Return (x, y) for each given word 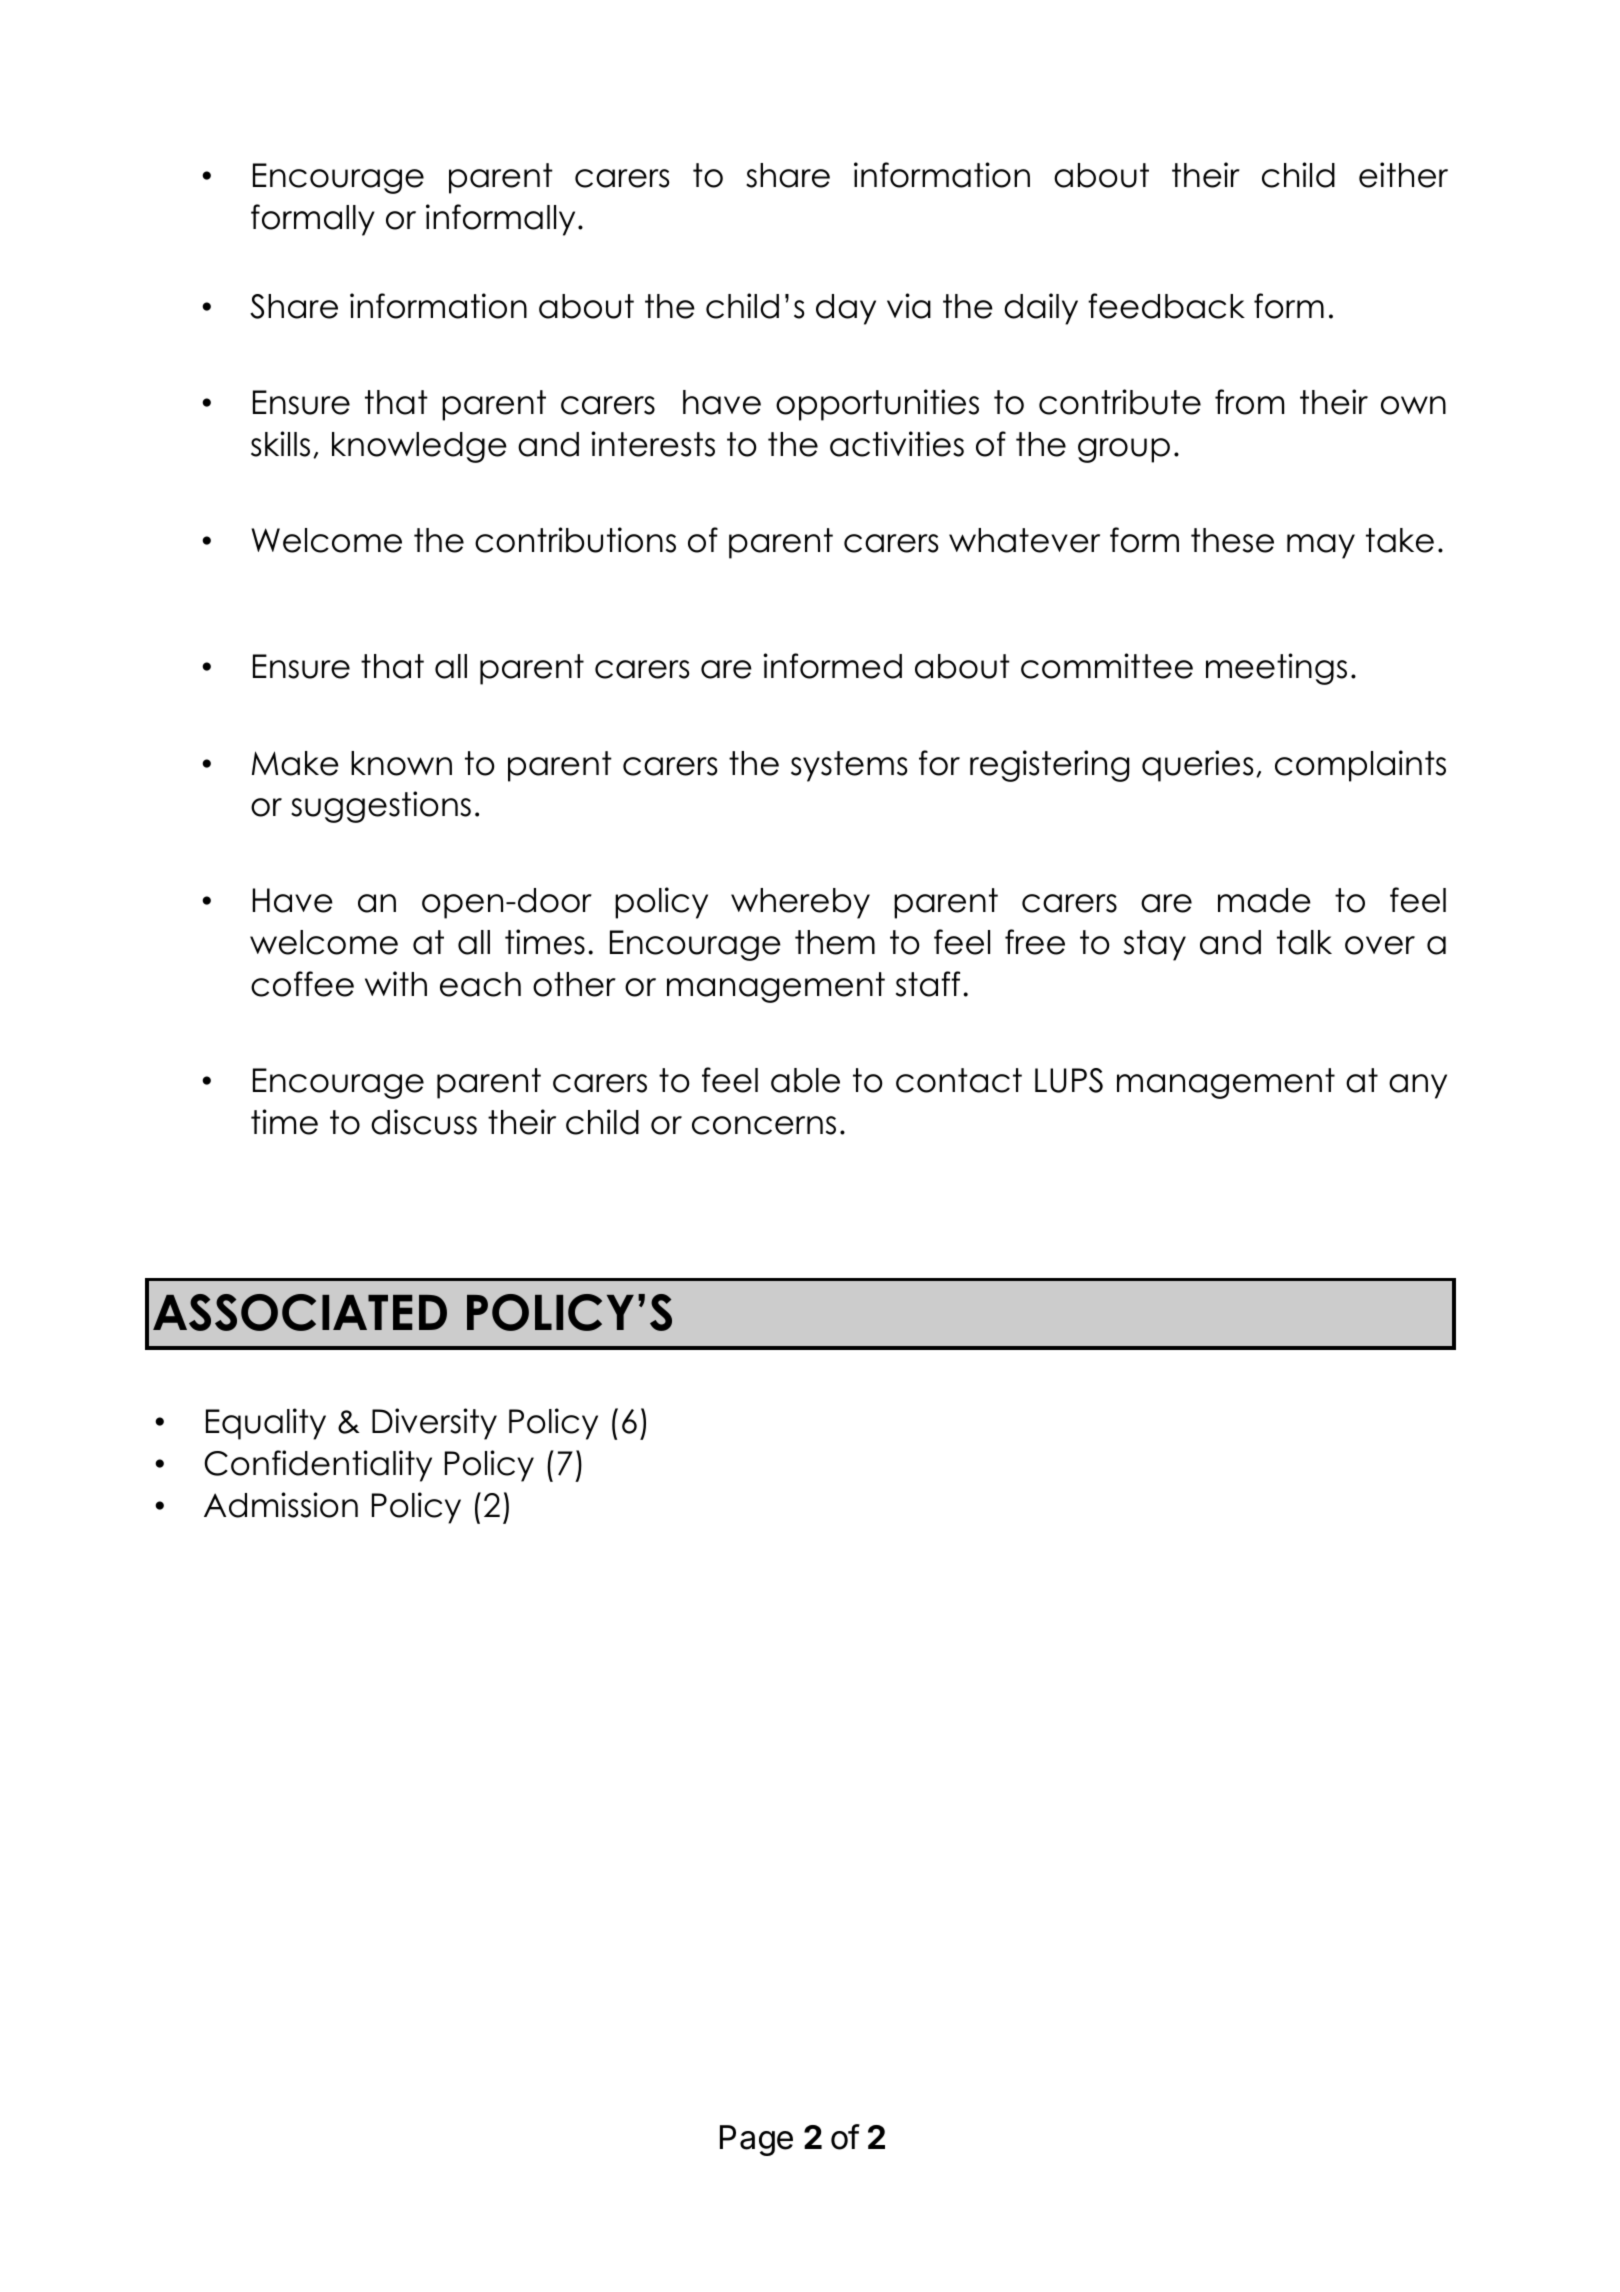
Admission (281, 1505)
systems (849, 766)
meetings (1276, 669)
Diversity (434, 1424)
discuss (424, 1122)
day (846, 309)
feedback (1166, 306)
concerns (764, 1125)
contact (959, 1080)
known (401, 763)
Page (756, 2140)
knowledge (419, 447)
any (1418, 1086)
